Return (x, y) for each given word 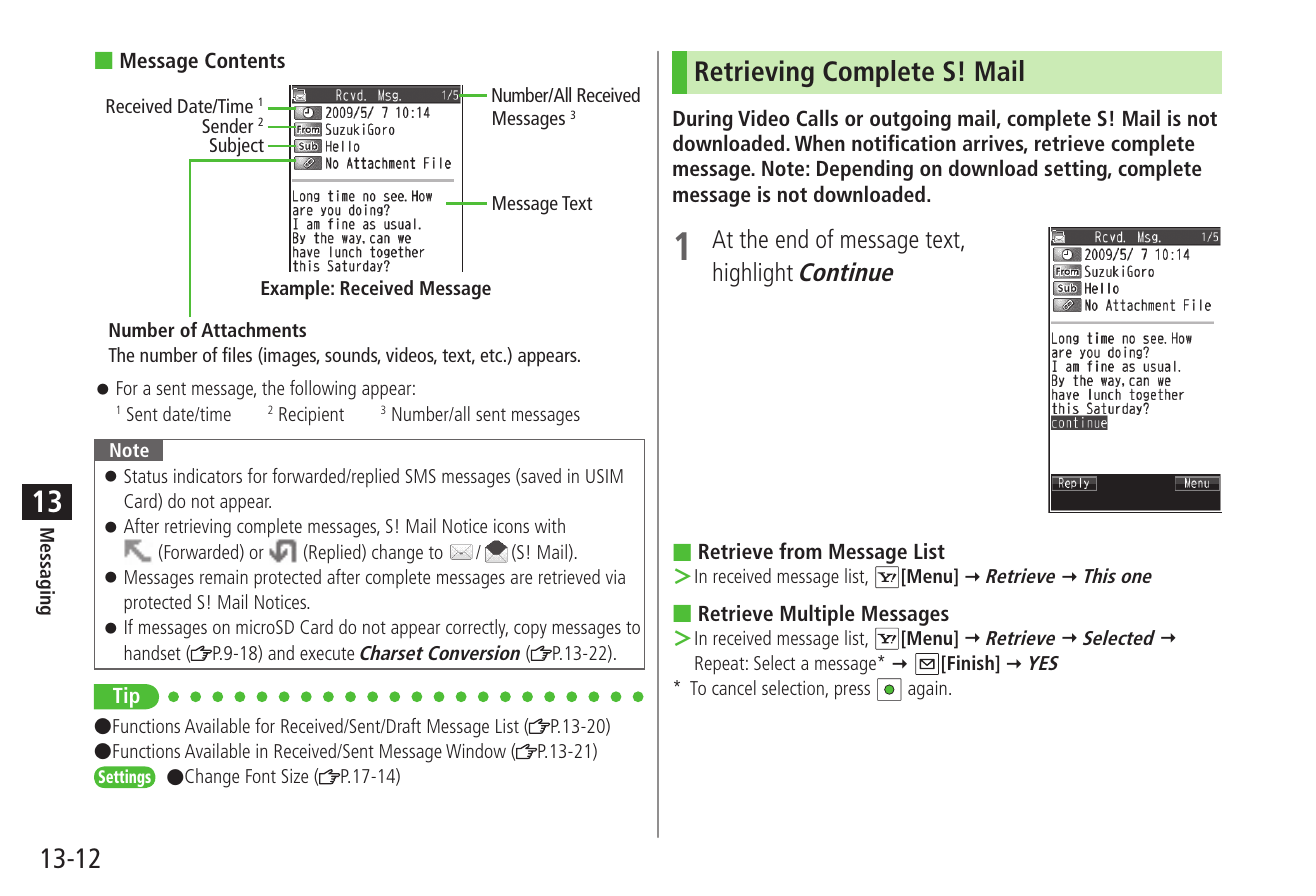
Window (476, 750)
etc (492, 355)
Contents (245, 60)
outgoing (910, 120)
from (800, 550)
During (702, 120)
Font (261, 776)
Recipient (311, 416)
